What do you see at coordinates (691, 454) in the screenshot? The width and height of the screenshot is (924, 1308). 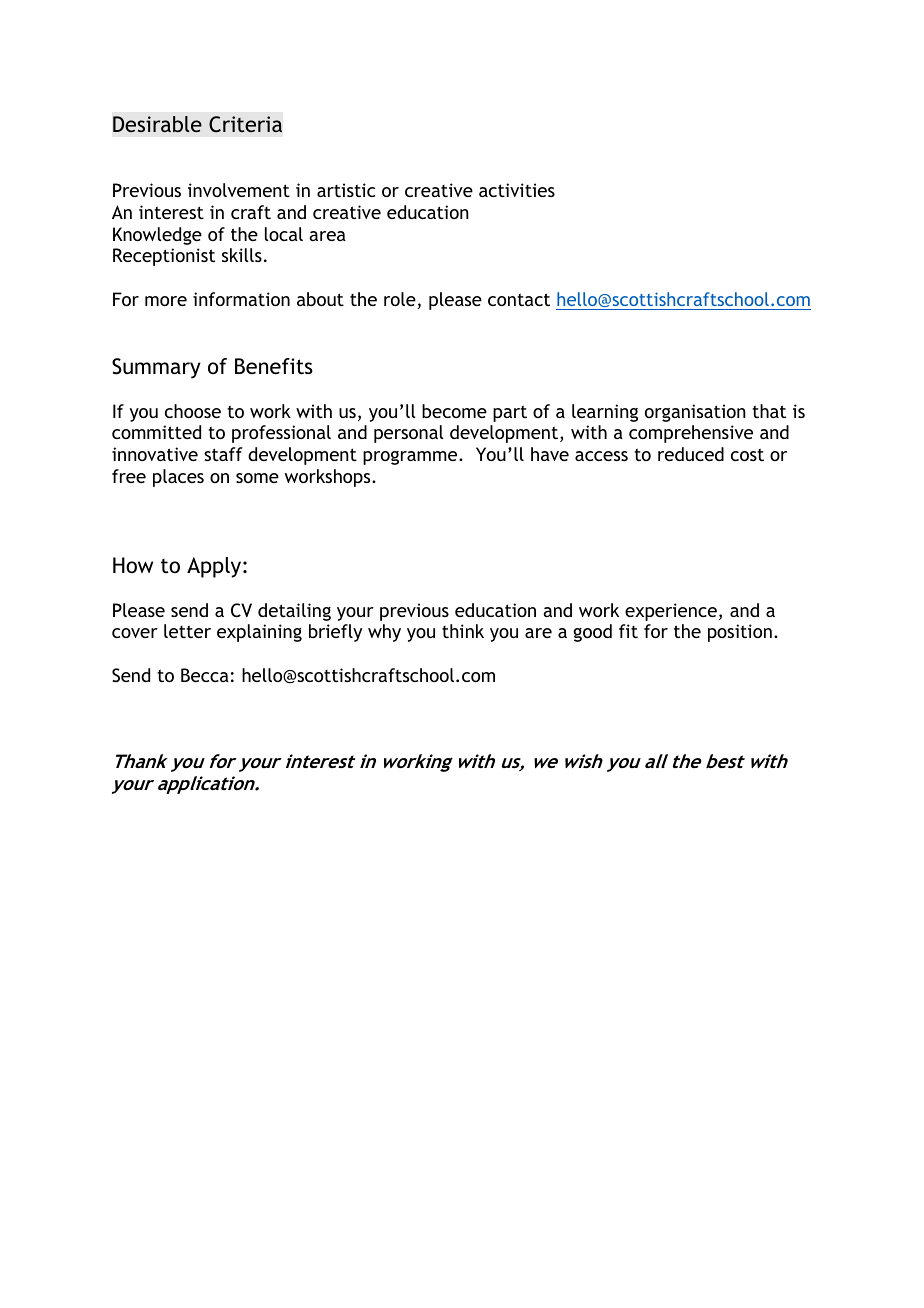 I see `reduced` at bounding box center [691, 454].
